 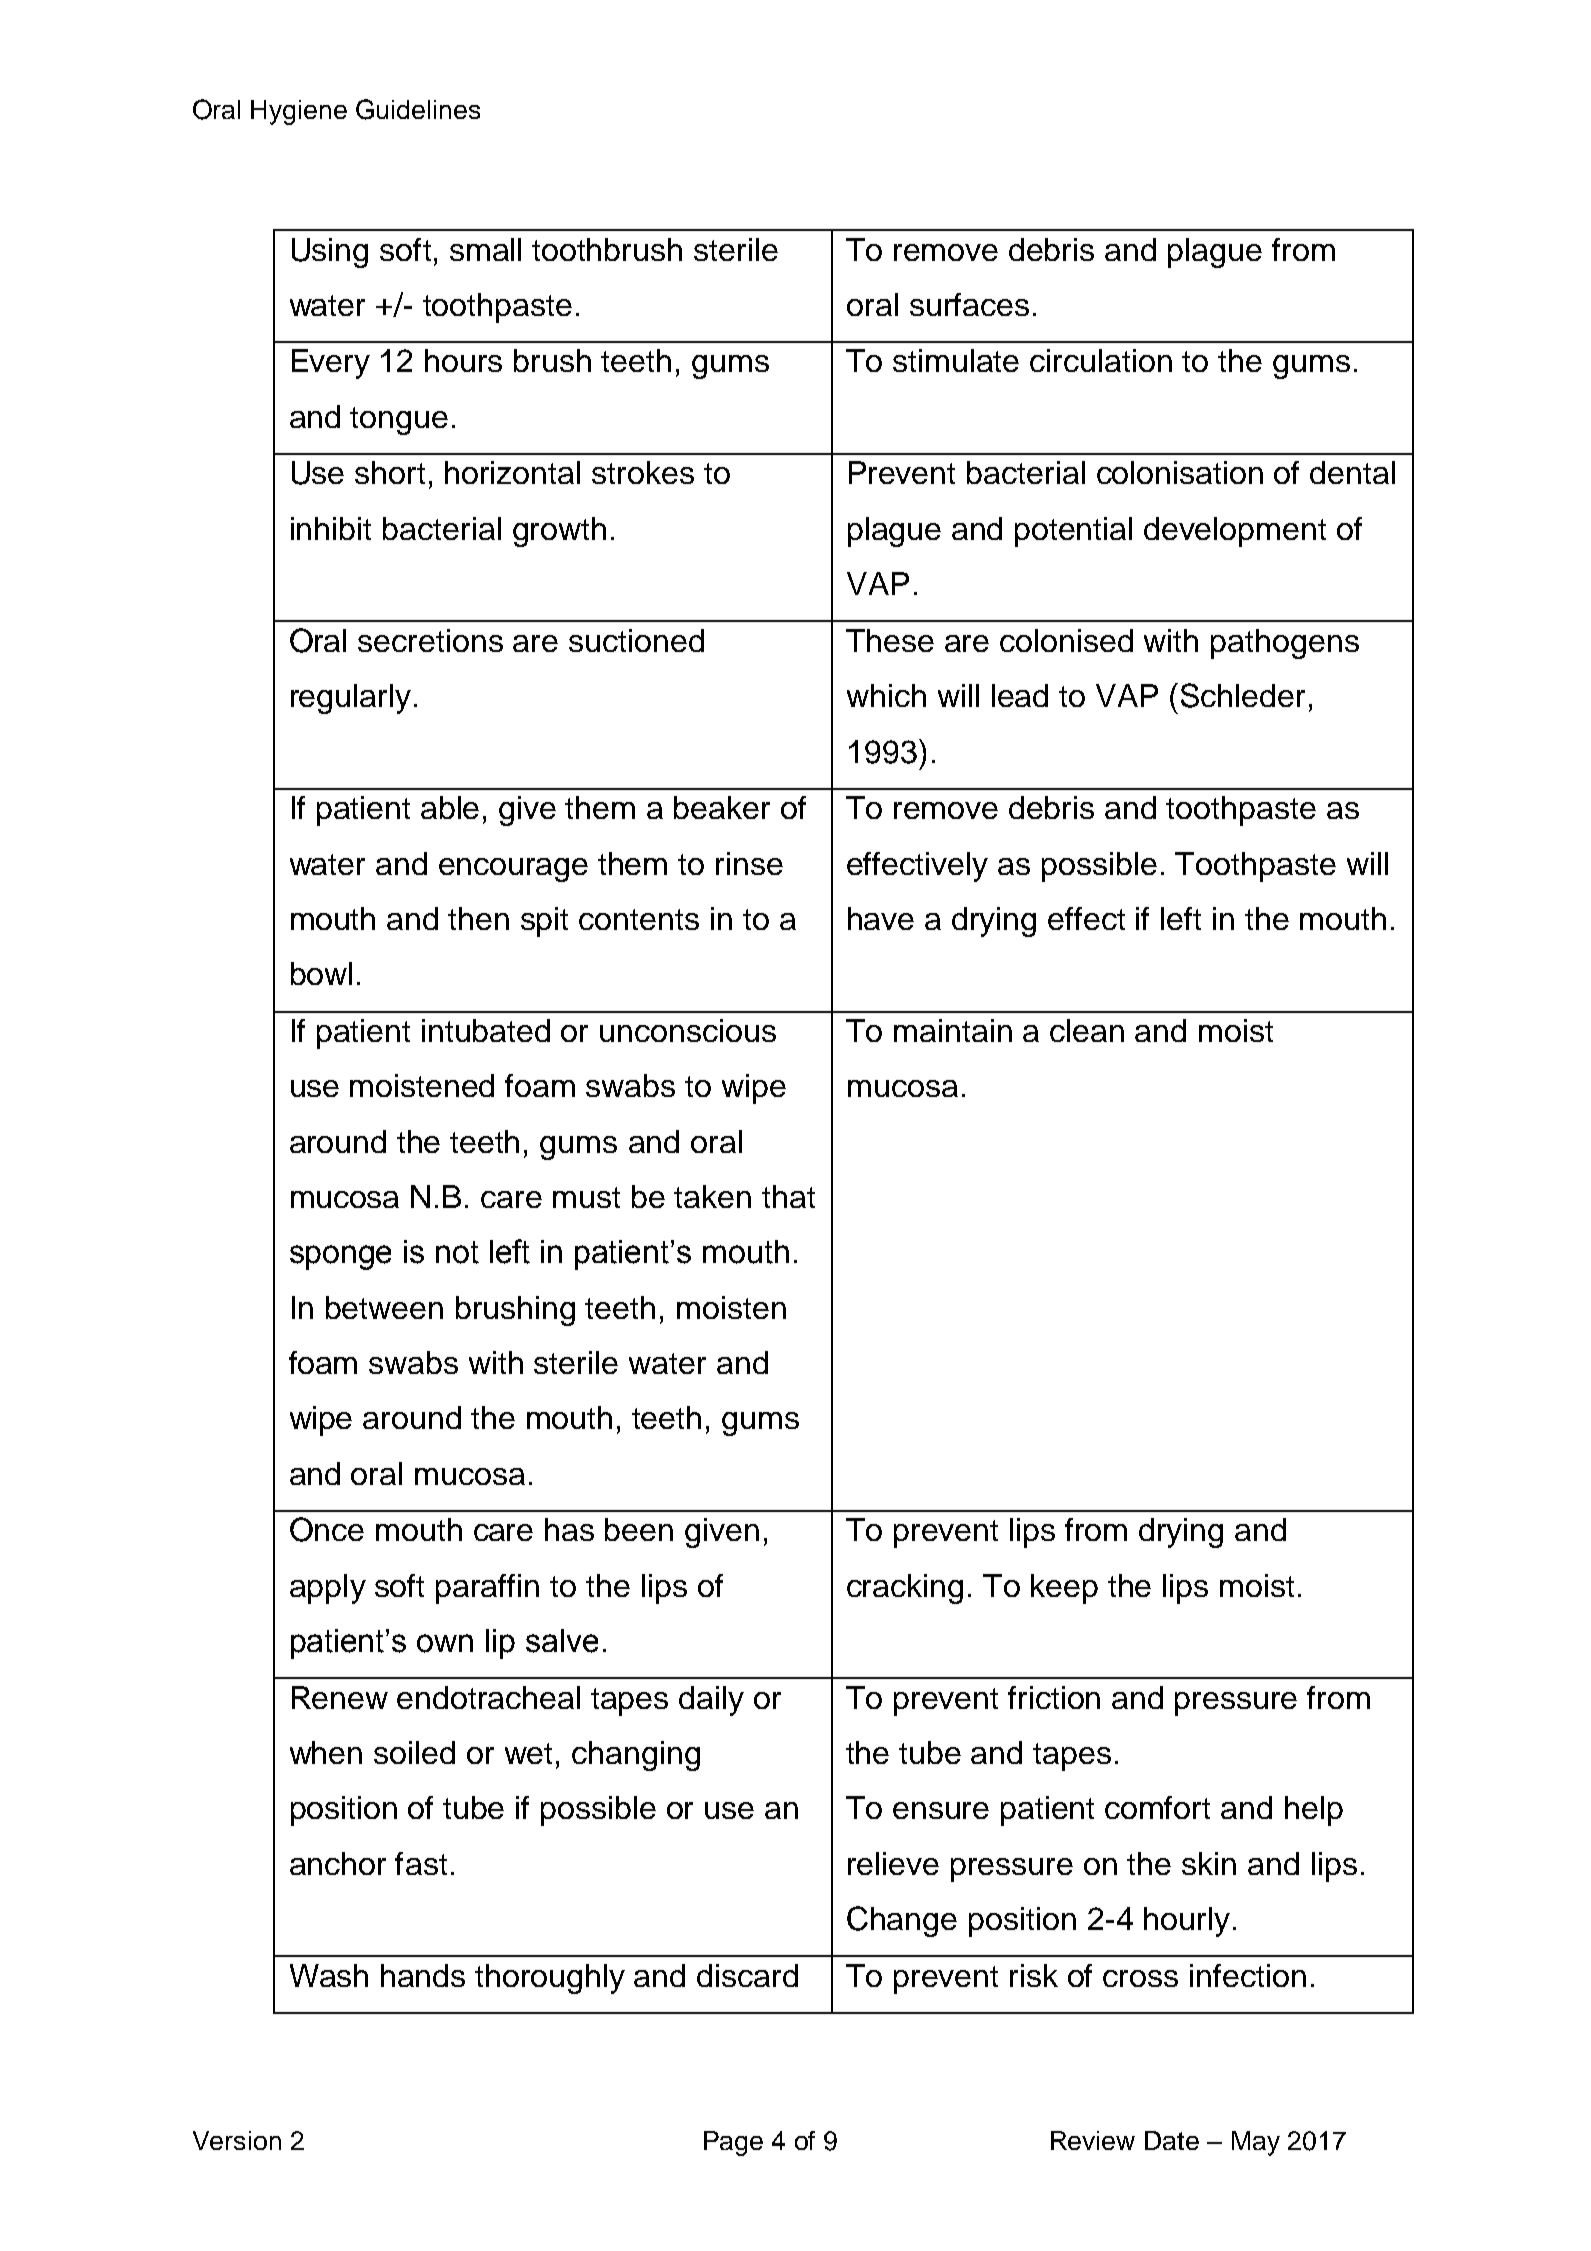 I want to click on Guidelines, so click(x=418, y=109).
